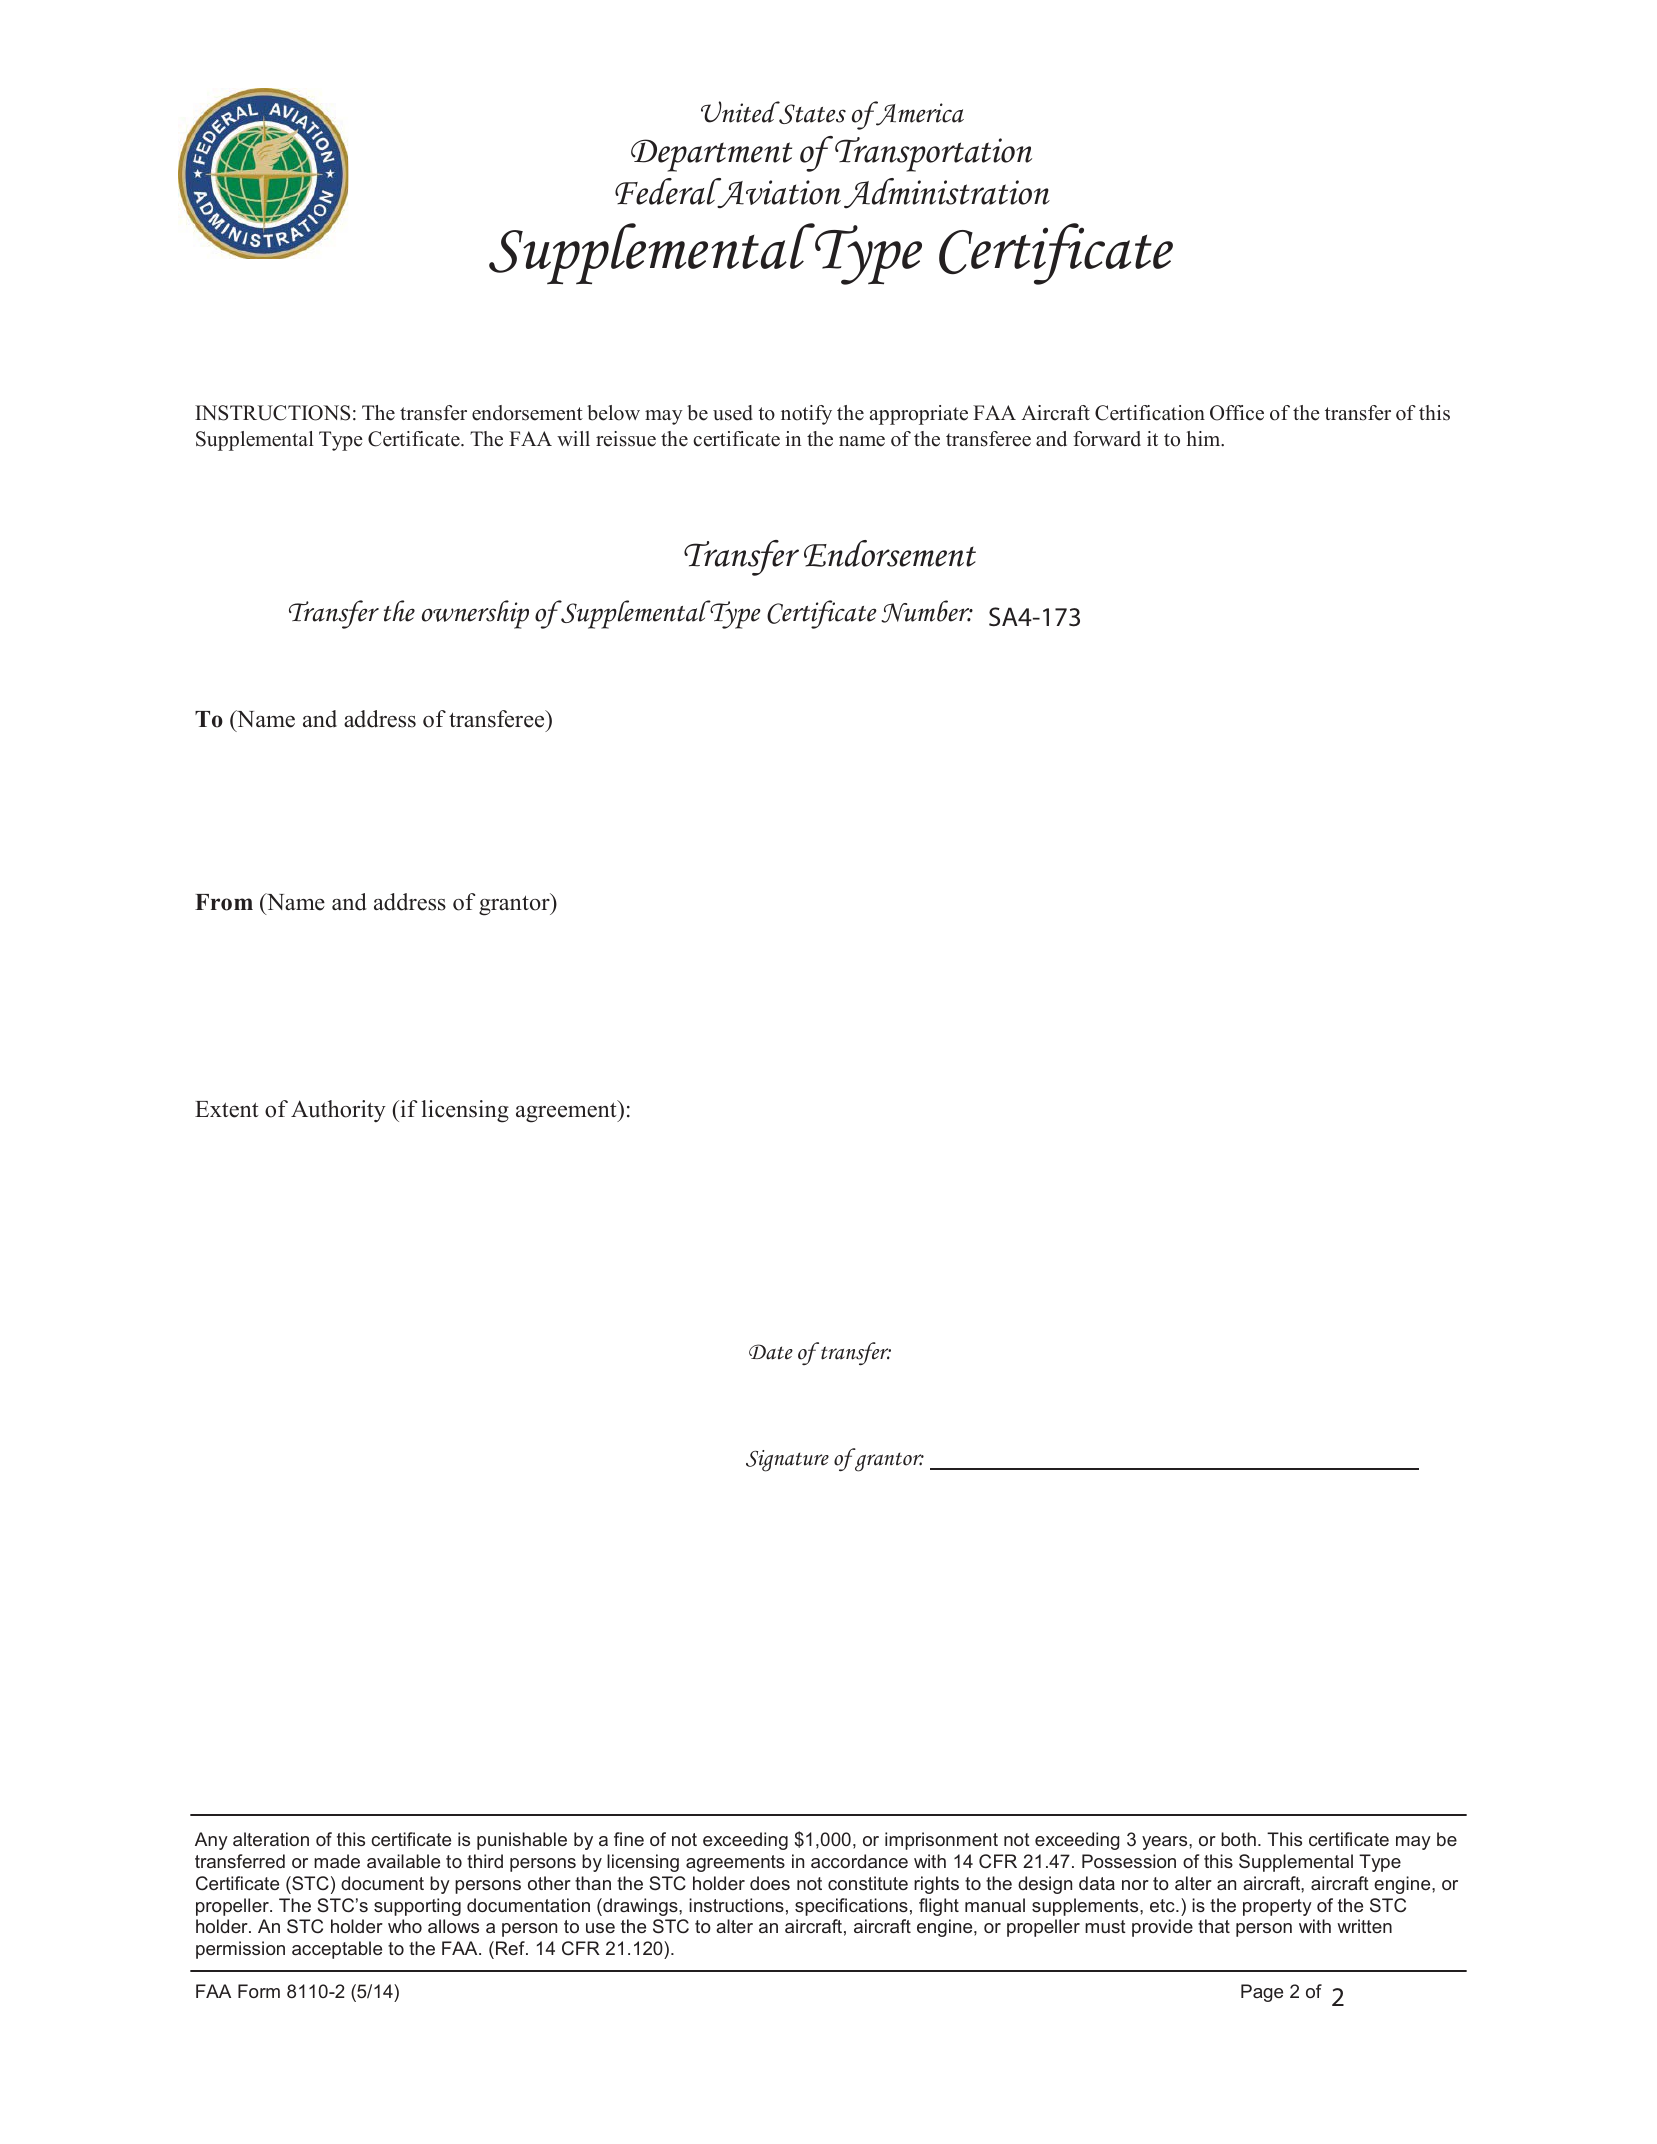  I want to click on Administration, so click(947, 193).
